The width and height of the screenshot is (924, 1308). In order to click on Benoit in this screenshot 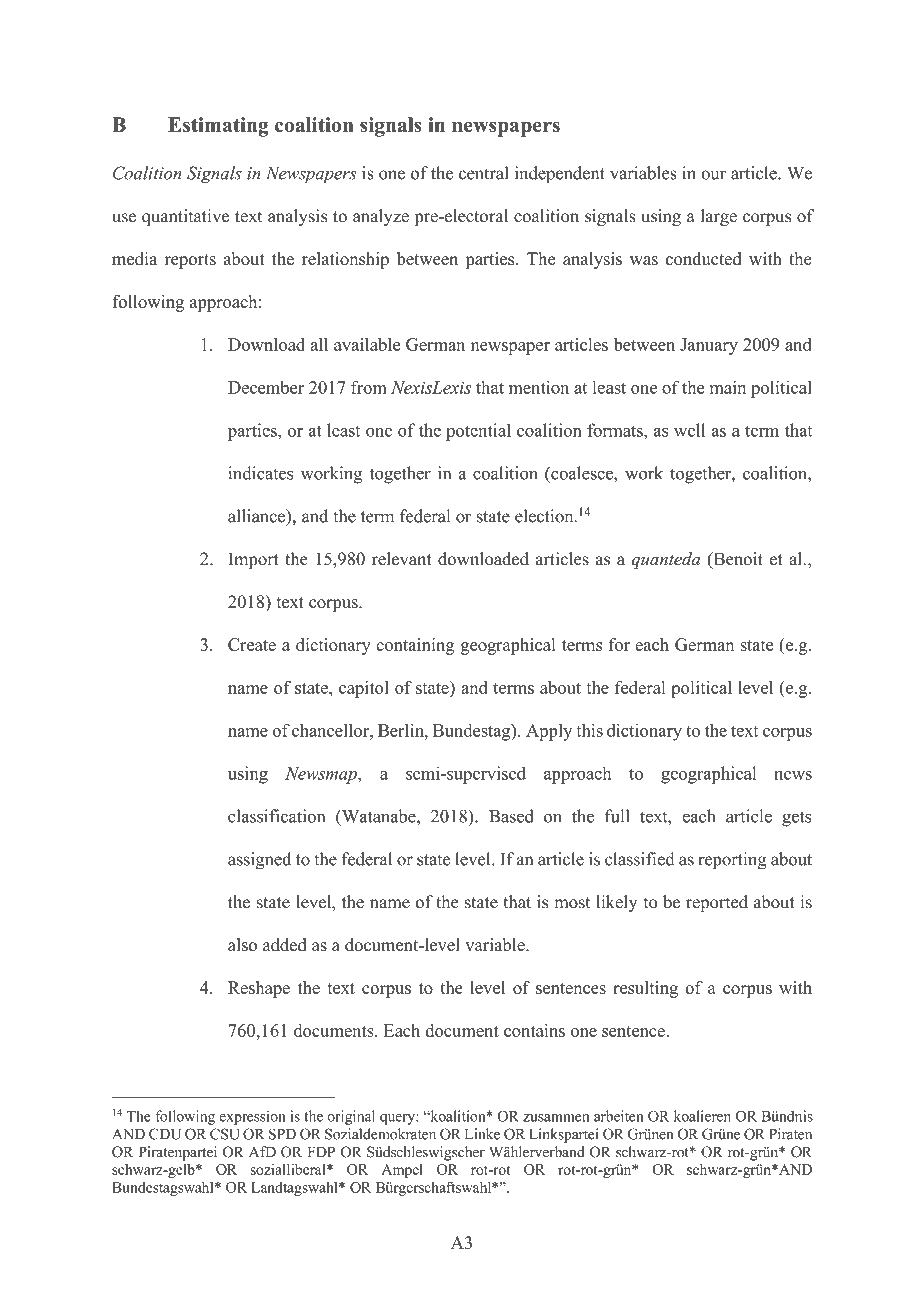, I will do `click(737, 560)`.
